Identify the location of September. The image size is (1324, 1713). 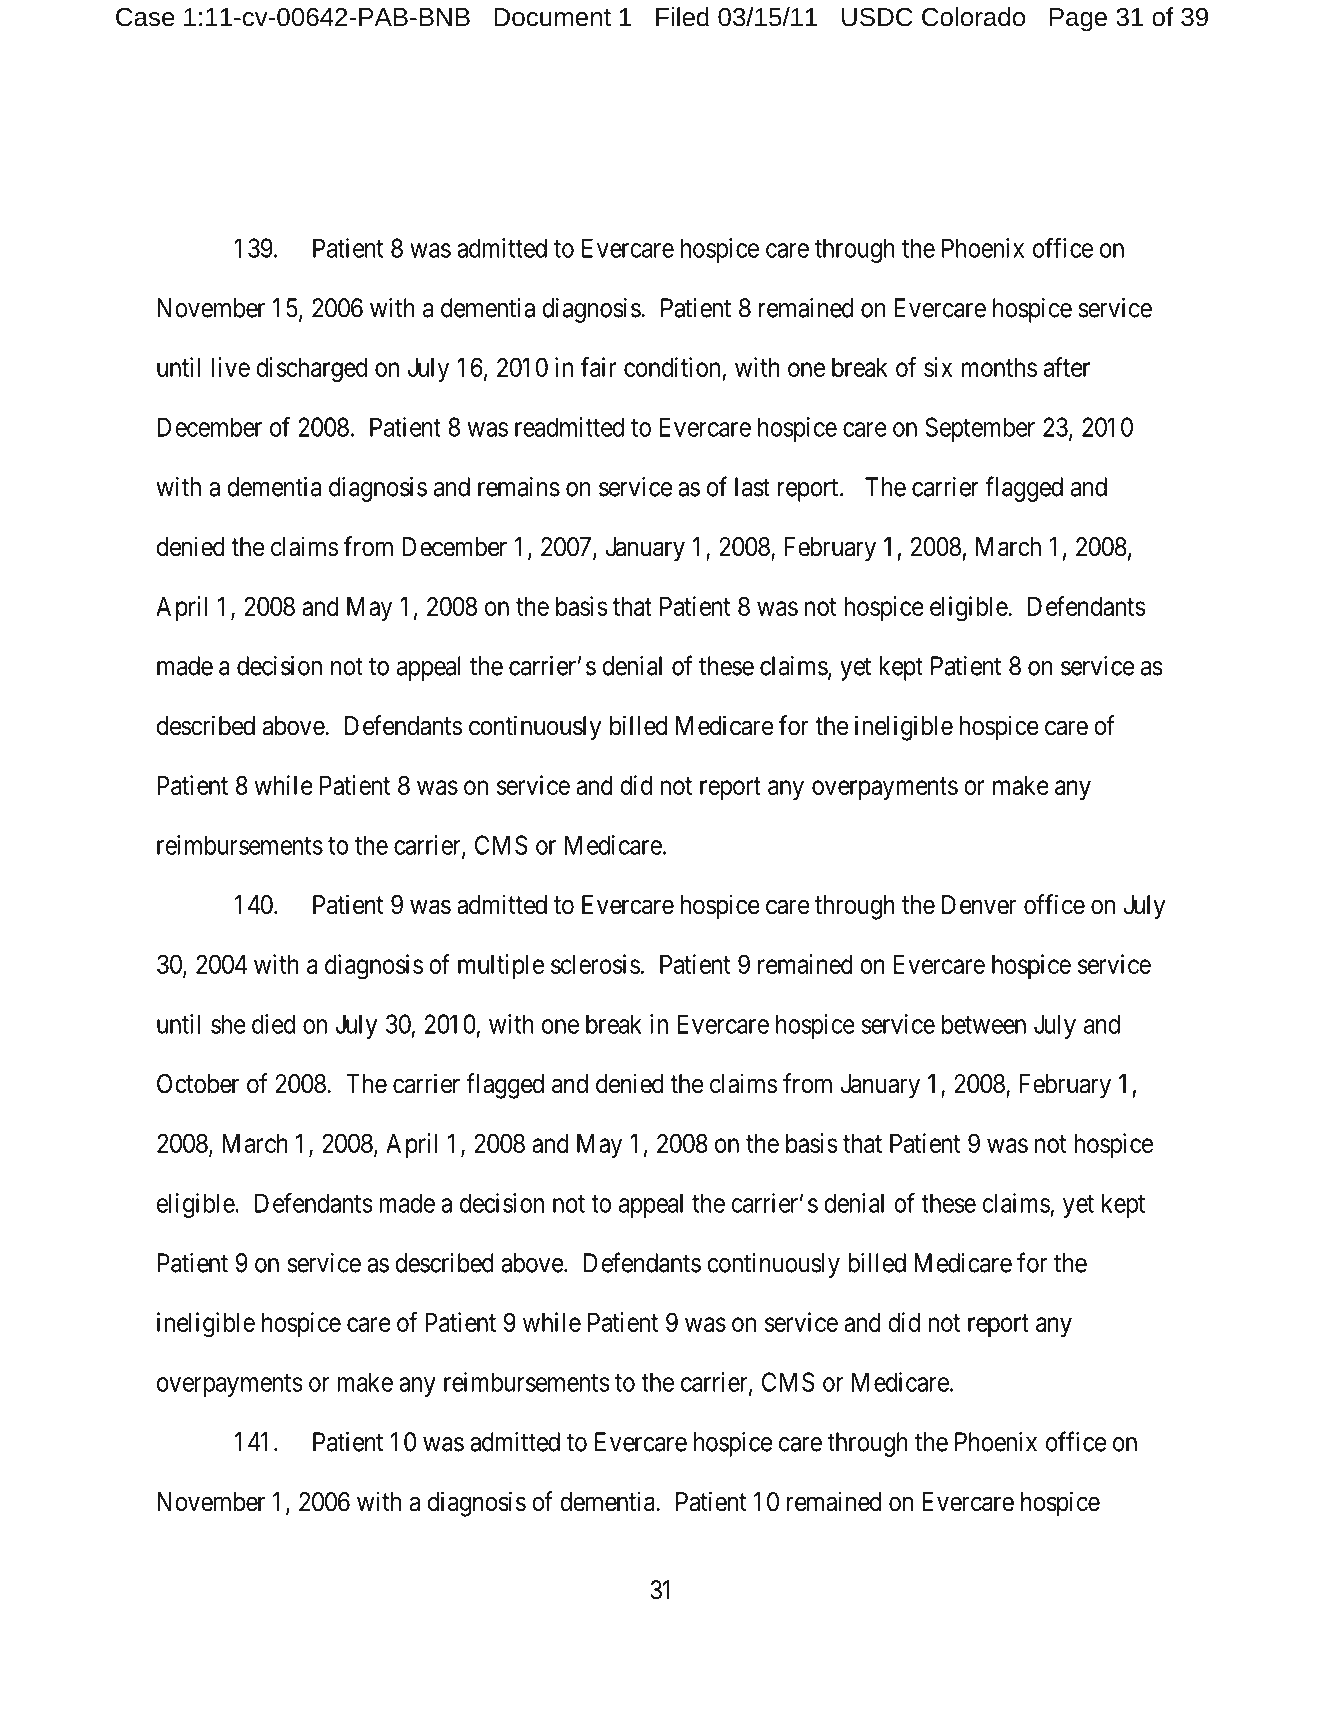
(980, 429).
